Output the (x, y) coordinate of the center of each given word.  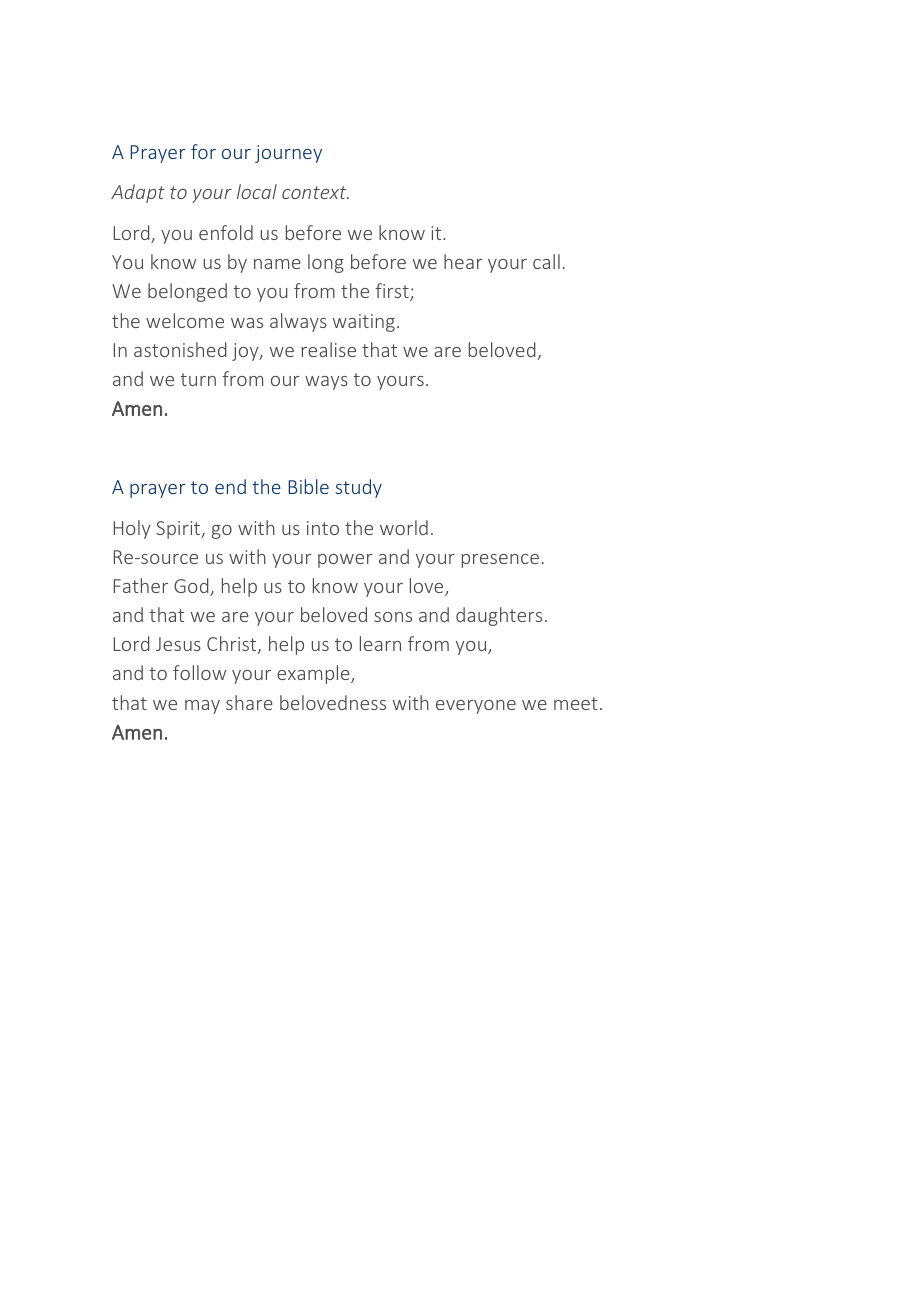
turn (198, 379)
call (546, 261)
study (358, 488)
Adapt (138, 193)
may (202, 707)
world (404, 527)
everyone (476, 707)
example (314, 674)
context (315, 192)
